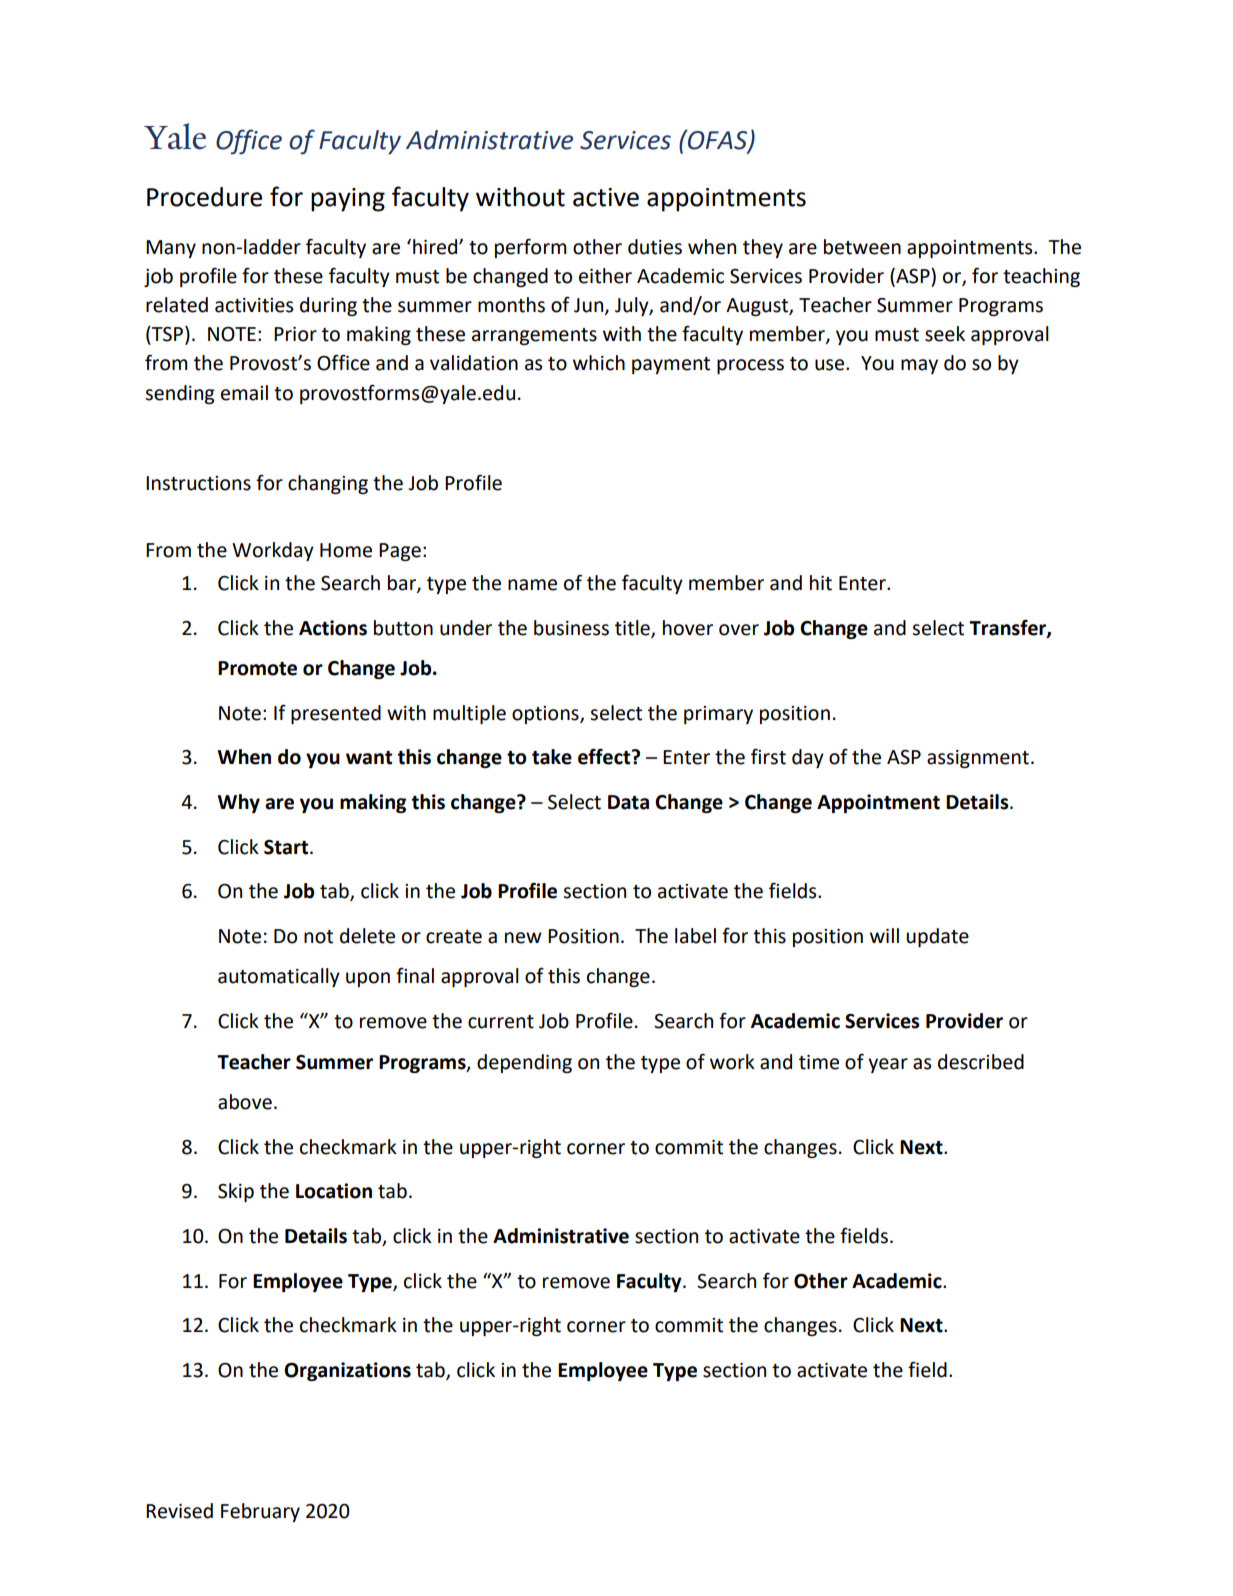 The height and width of the screenshot is (1596, 1233). What do you see at coordinates (862, 247) in the screenshot?
I see `between` at bounding box center [862, 247].
